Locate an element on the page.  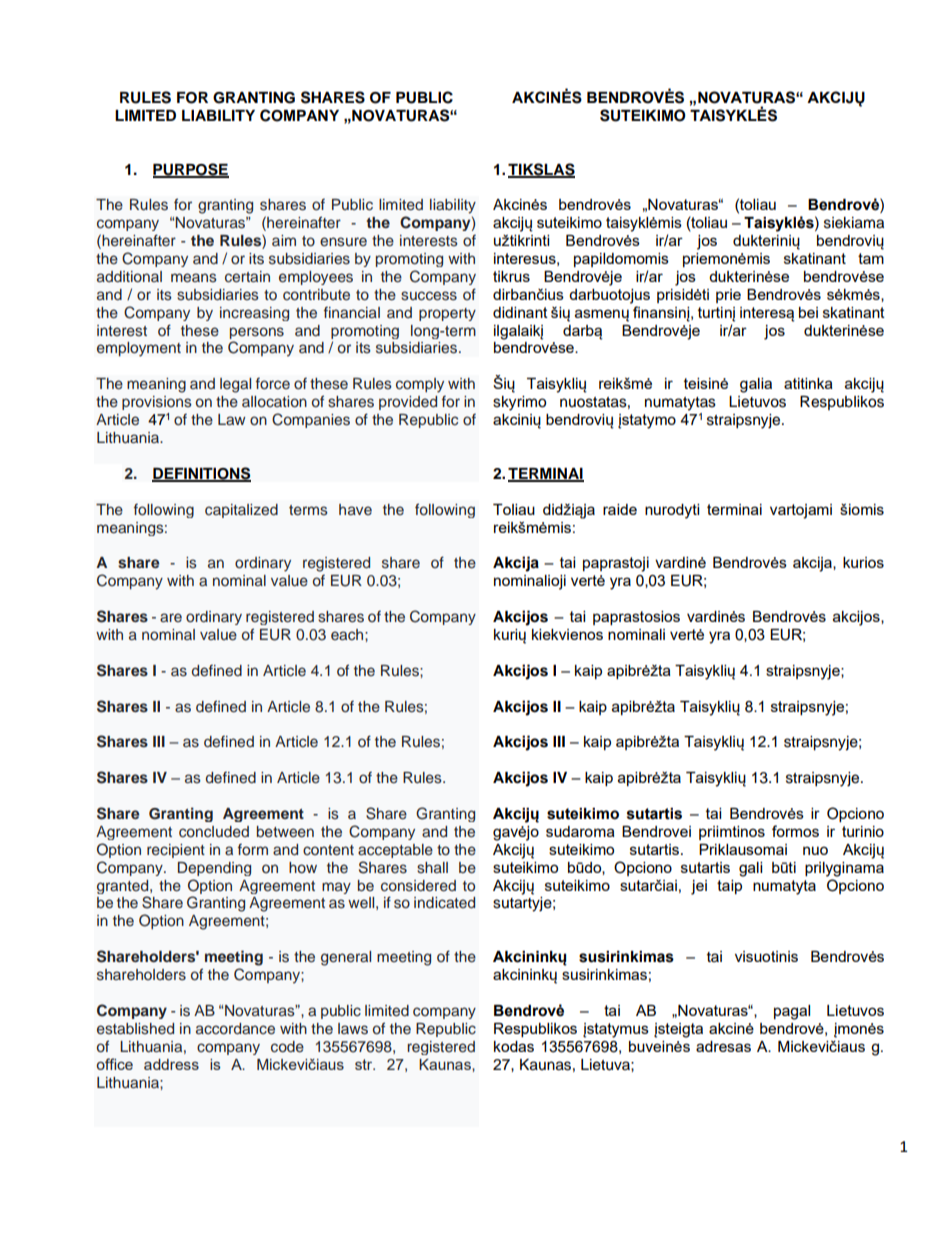
have is located at coordinates (355, 509).
